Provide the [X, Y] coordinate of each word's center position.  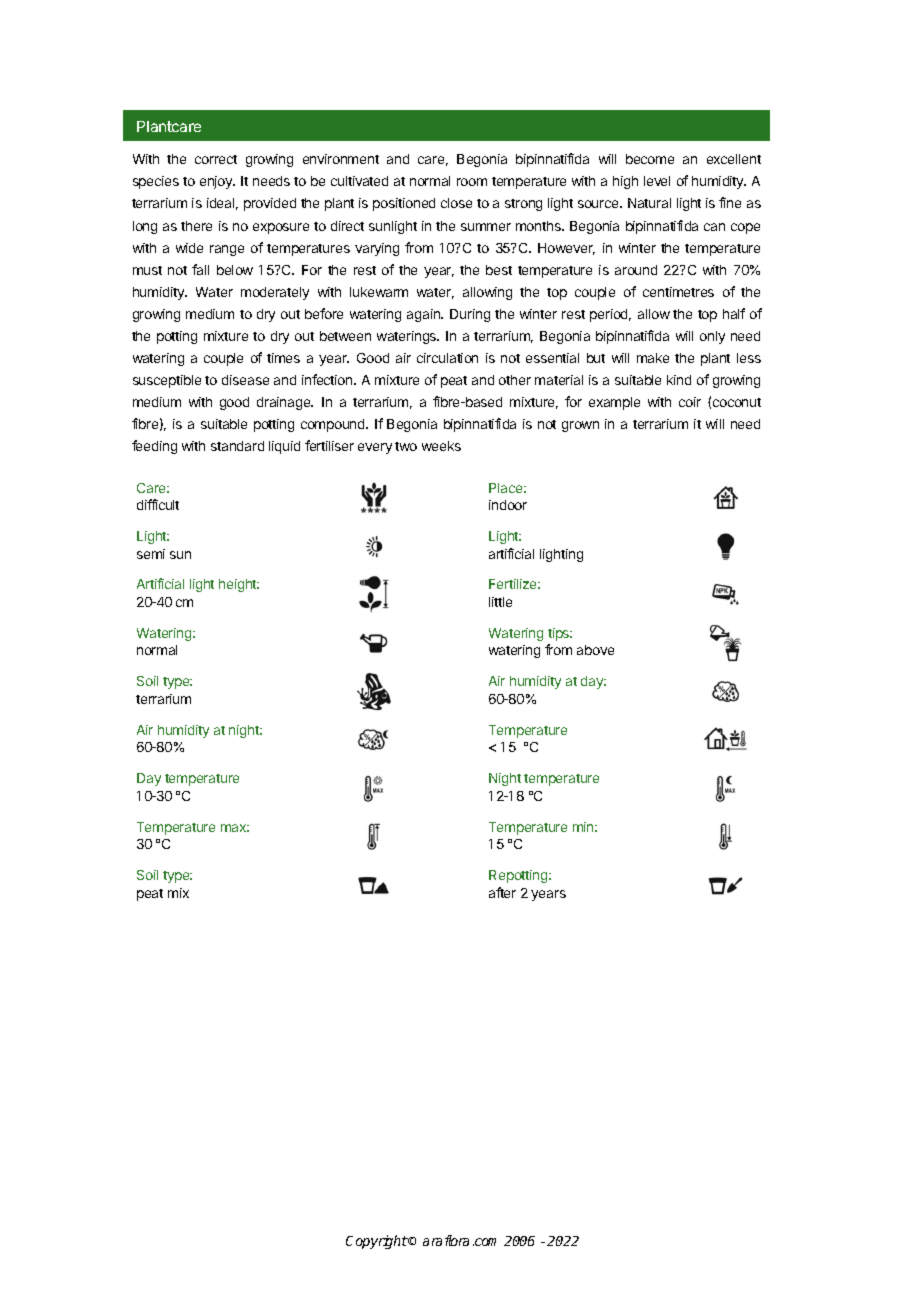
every [375, 448]
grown [580, 426]
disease [245, 380]
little [500, 602]
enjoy [217, 182]
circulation [447, 358]
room [472, 182]
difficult [158, 504]
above [595, 650]
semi [151, 554]
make [653, 358]
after [502, 892]
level [657, 181]
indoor [508, 505]
